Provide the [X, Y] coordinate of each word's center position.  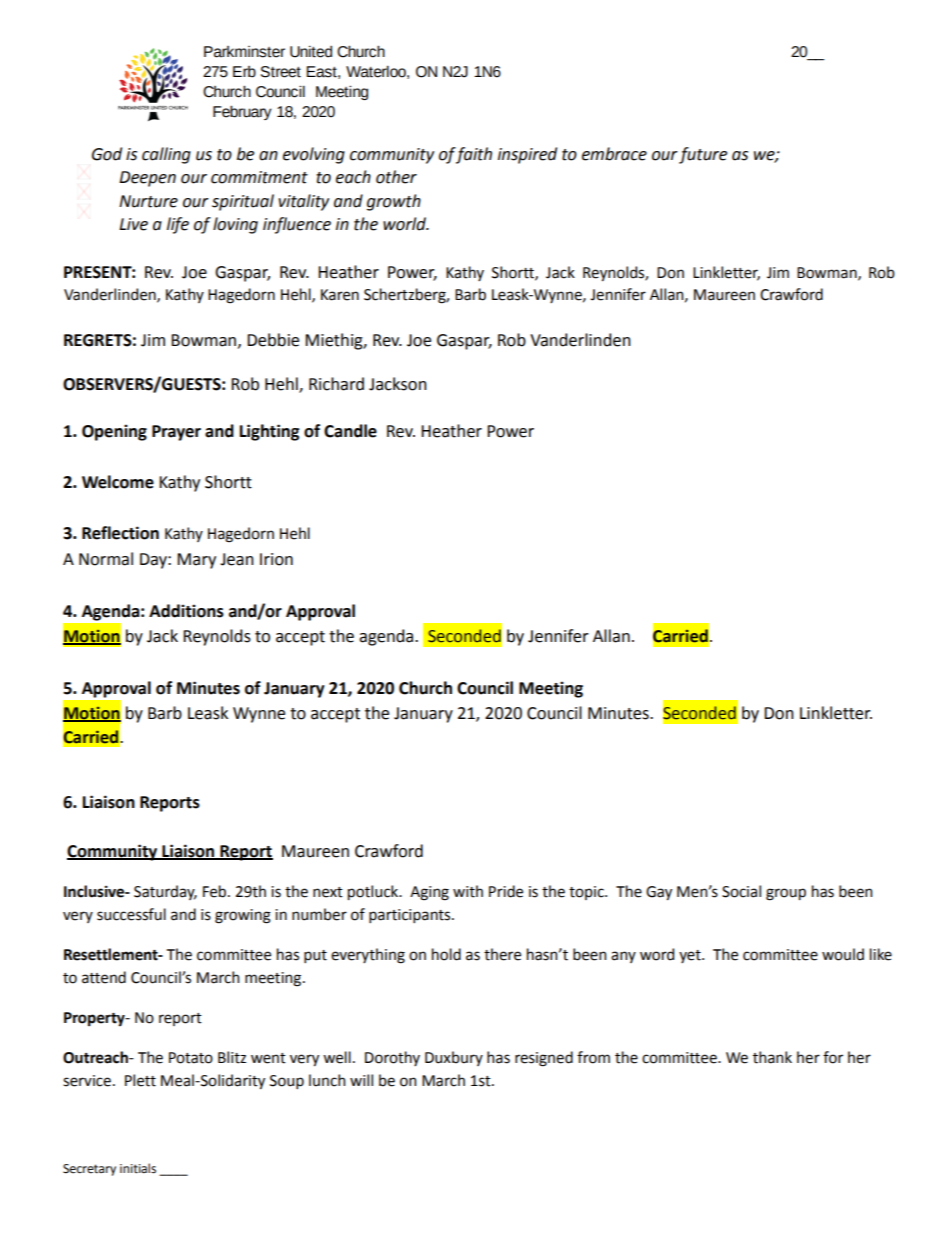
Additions [186, 611]
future [703, 155]
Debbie [273, 340]
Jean [237, 559]
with [468, 891]
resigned [544, 1059]
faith [473, 155]
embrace [614, 154]
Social [741, 891]
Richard [336, 384]
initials [138, 1168]
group [786, 894]
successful [131, 914]
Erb [244, 72]
